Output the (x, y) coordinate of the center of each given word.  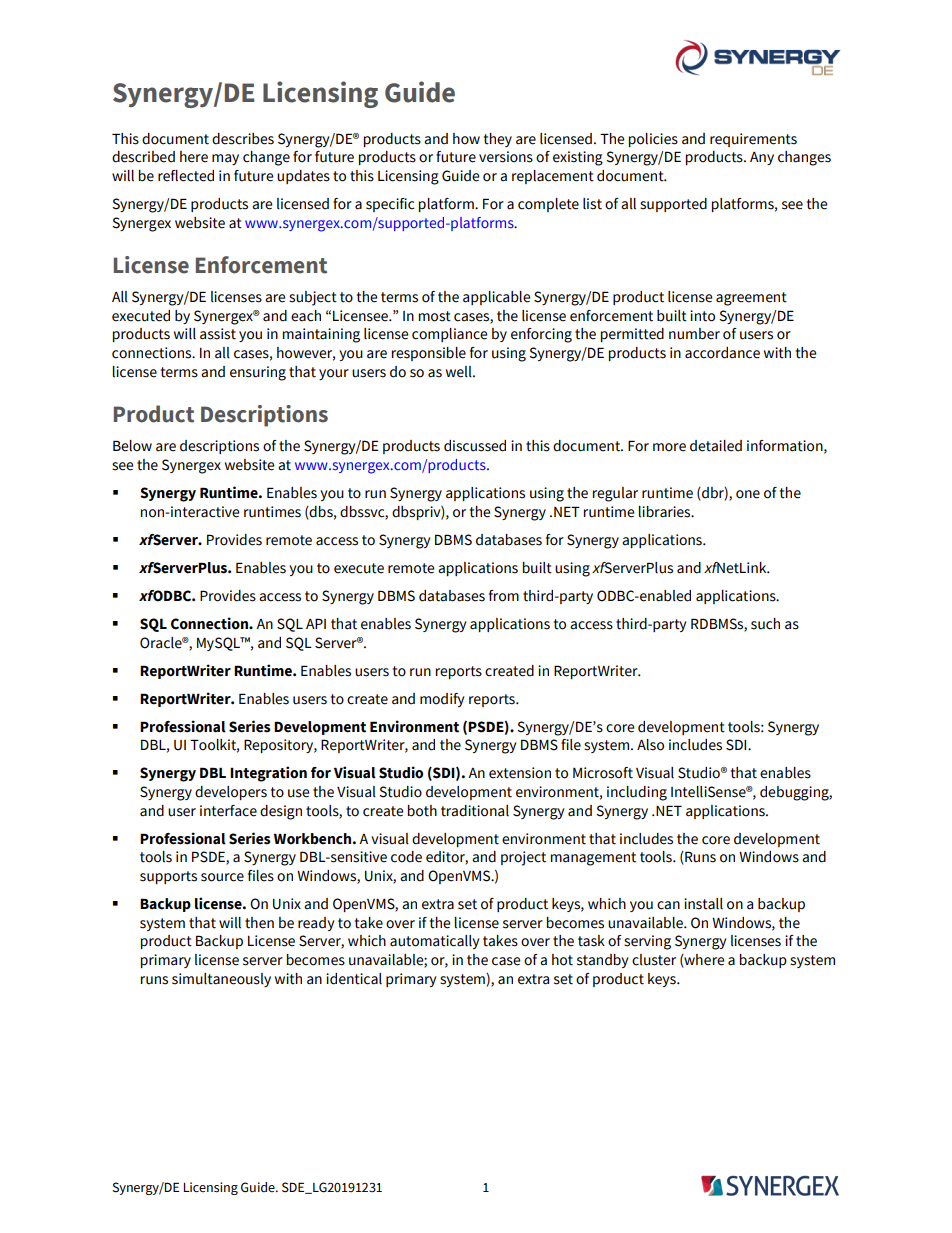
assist (218, 334)
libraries (666, 512)
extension (520, 773)
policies (653, 140)
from (504, 596)
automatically (434, 942)
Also (650, 745)
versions (506, 157)
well (460, 372)
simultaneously (221, 980)
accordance (722, 353)
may (225, 159)
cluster (654, 960)
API (316, 623)
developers (231, 793)
